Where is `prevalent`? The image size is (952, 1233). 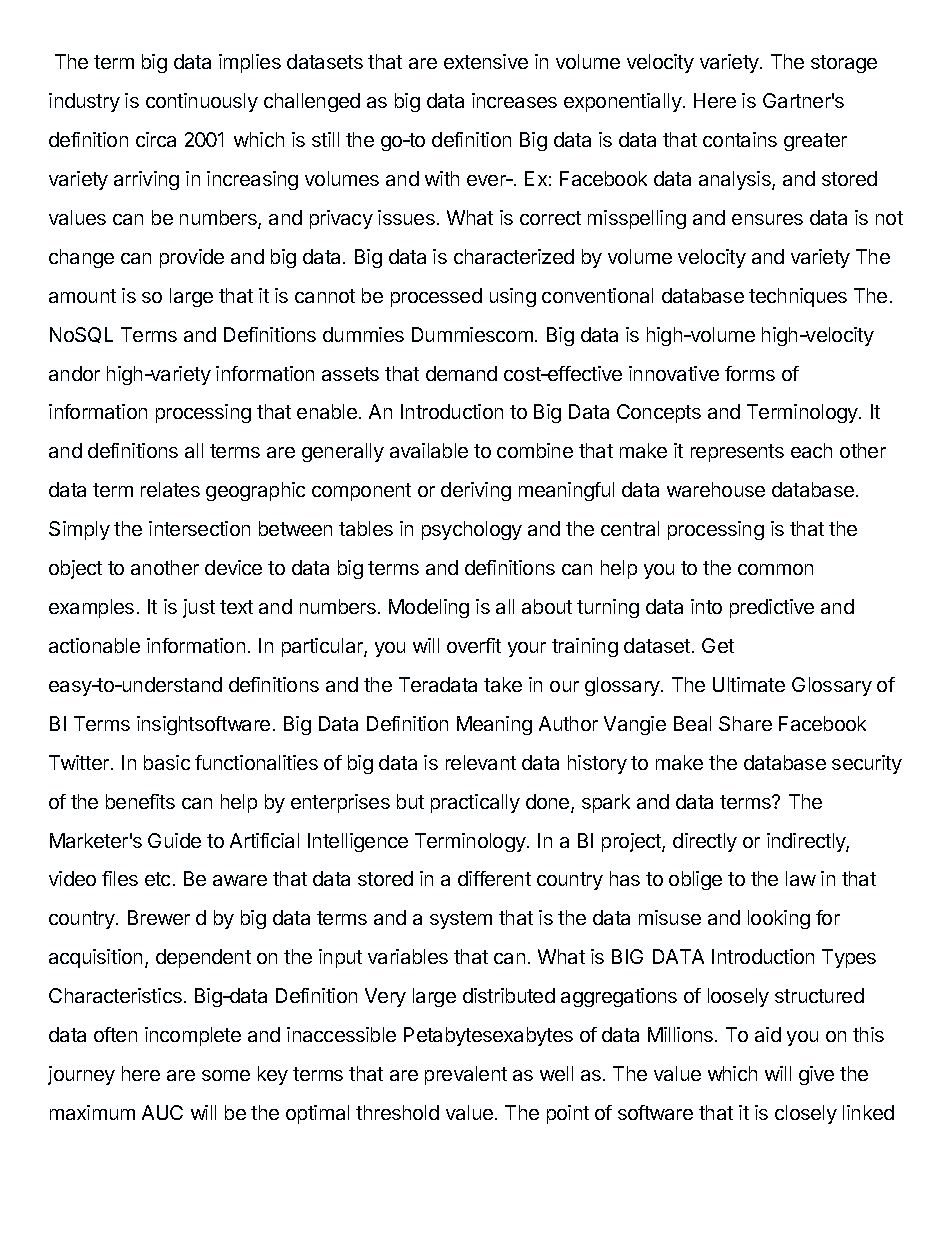
prevalent is located at coordinates (466, 1075).
